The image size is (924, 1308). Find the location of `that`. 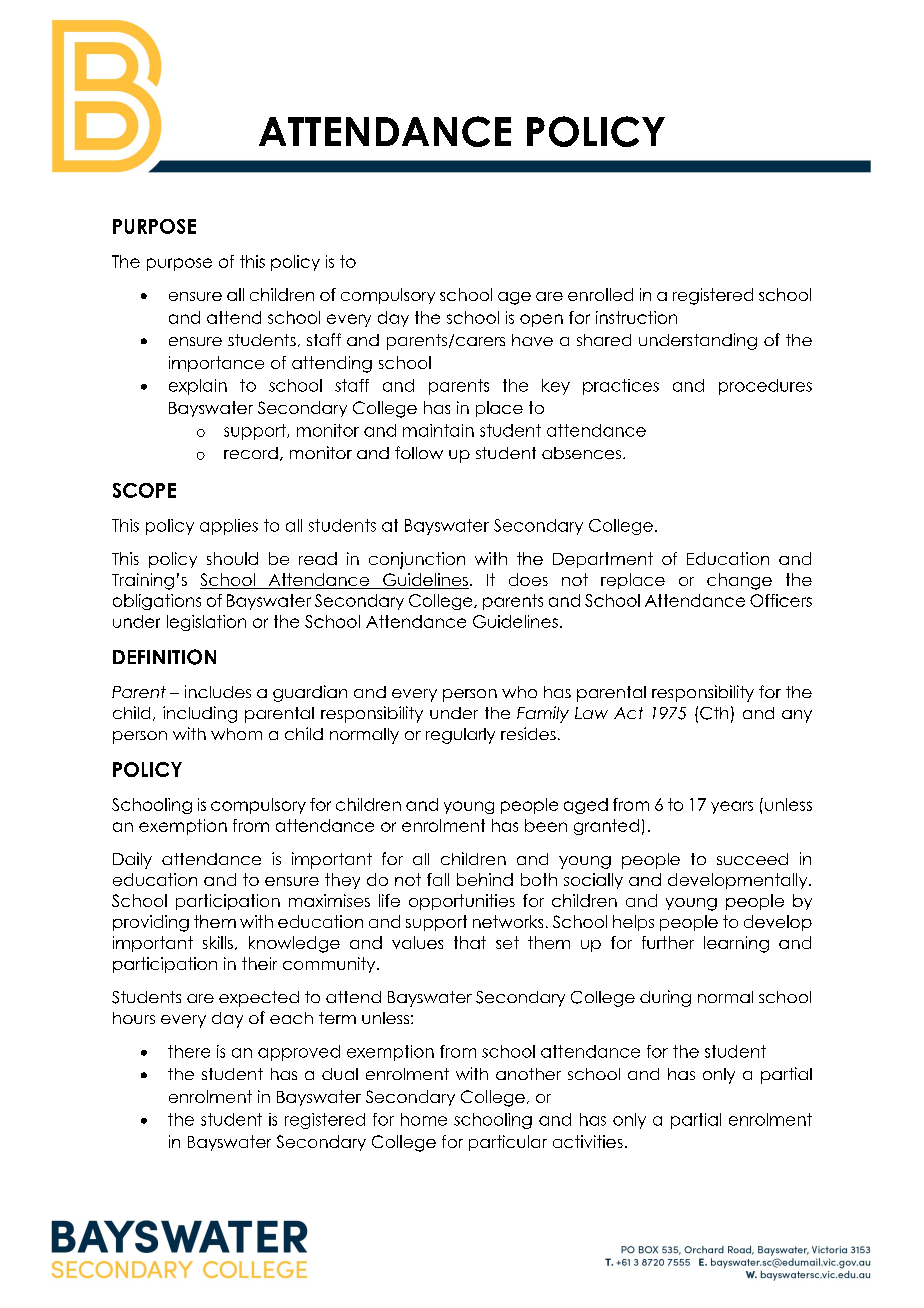

that is located at coordinates (470, 942).
